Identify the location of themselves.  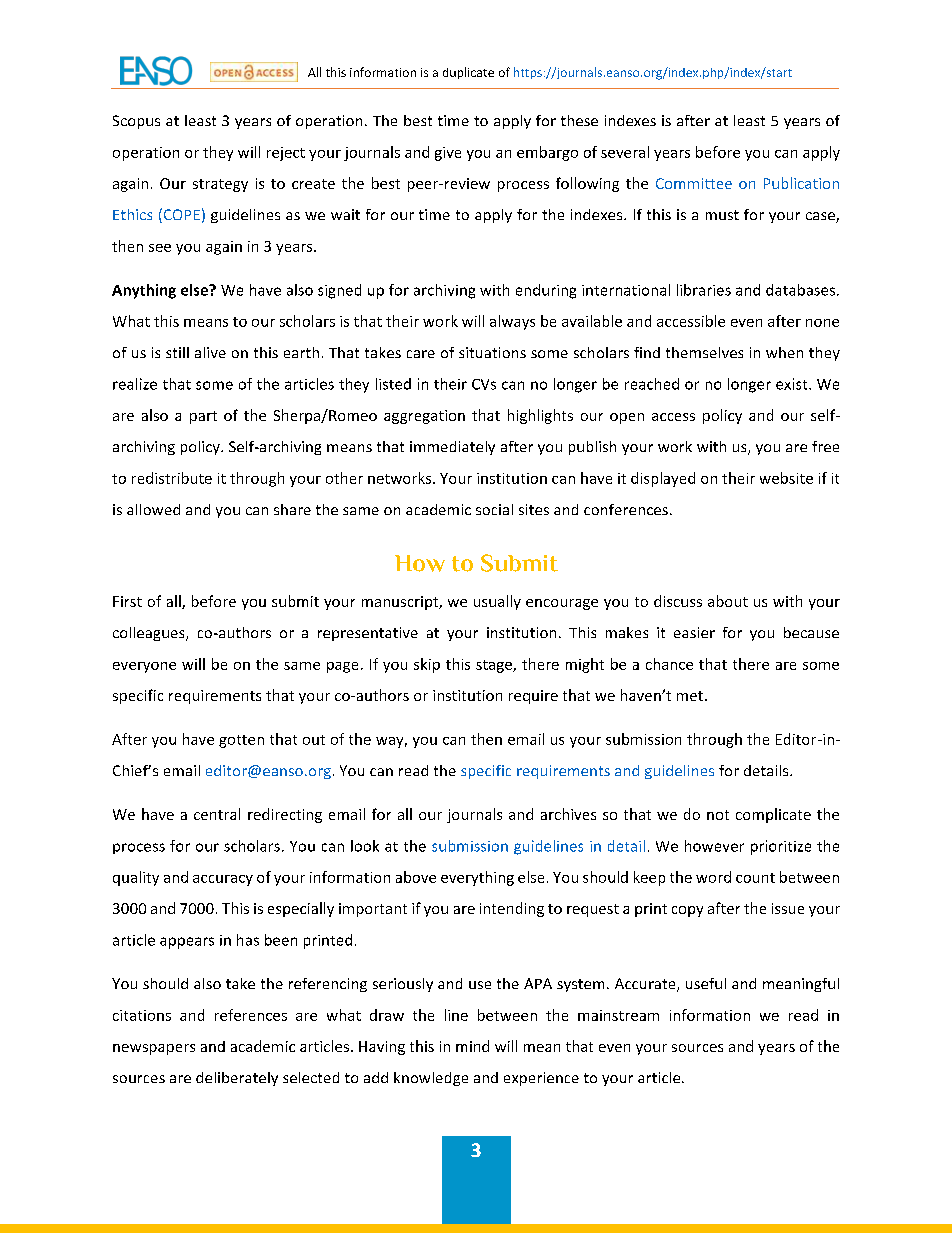
(704, 352).
